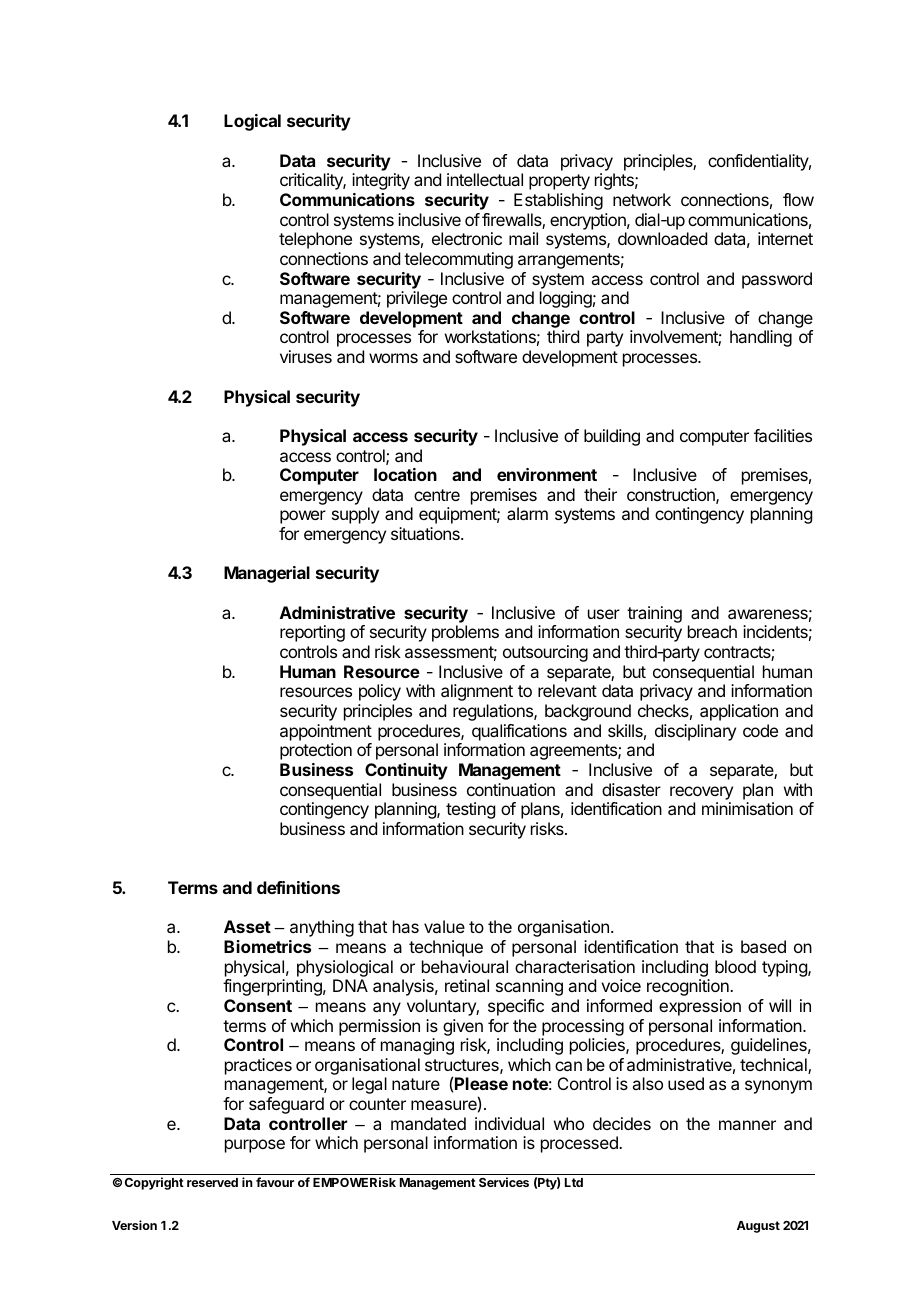 Image resolution: width=924 pixels, height=1308 pixels. What do you see at coordinates (504, 1182) in the image?
I see `Services` at bounding box center [504, 1182].
